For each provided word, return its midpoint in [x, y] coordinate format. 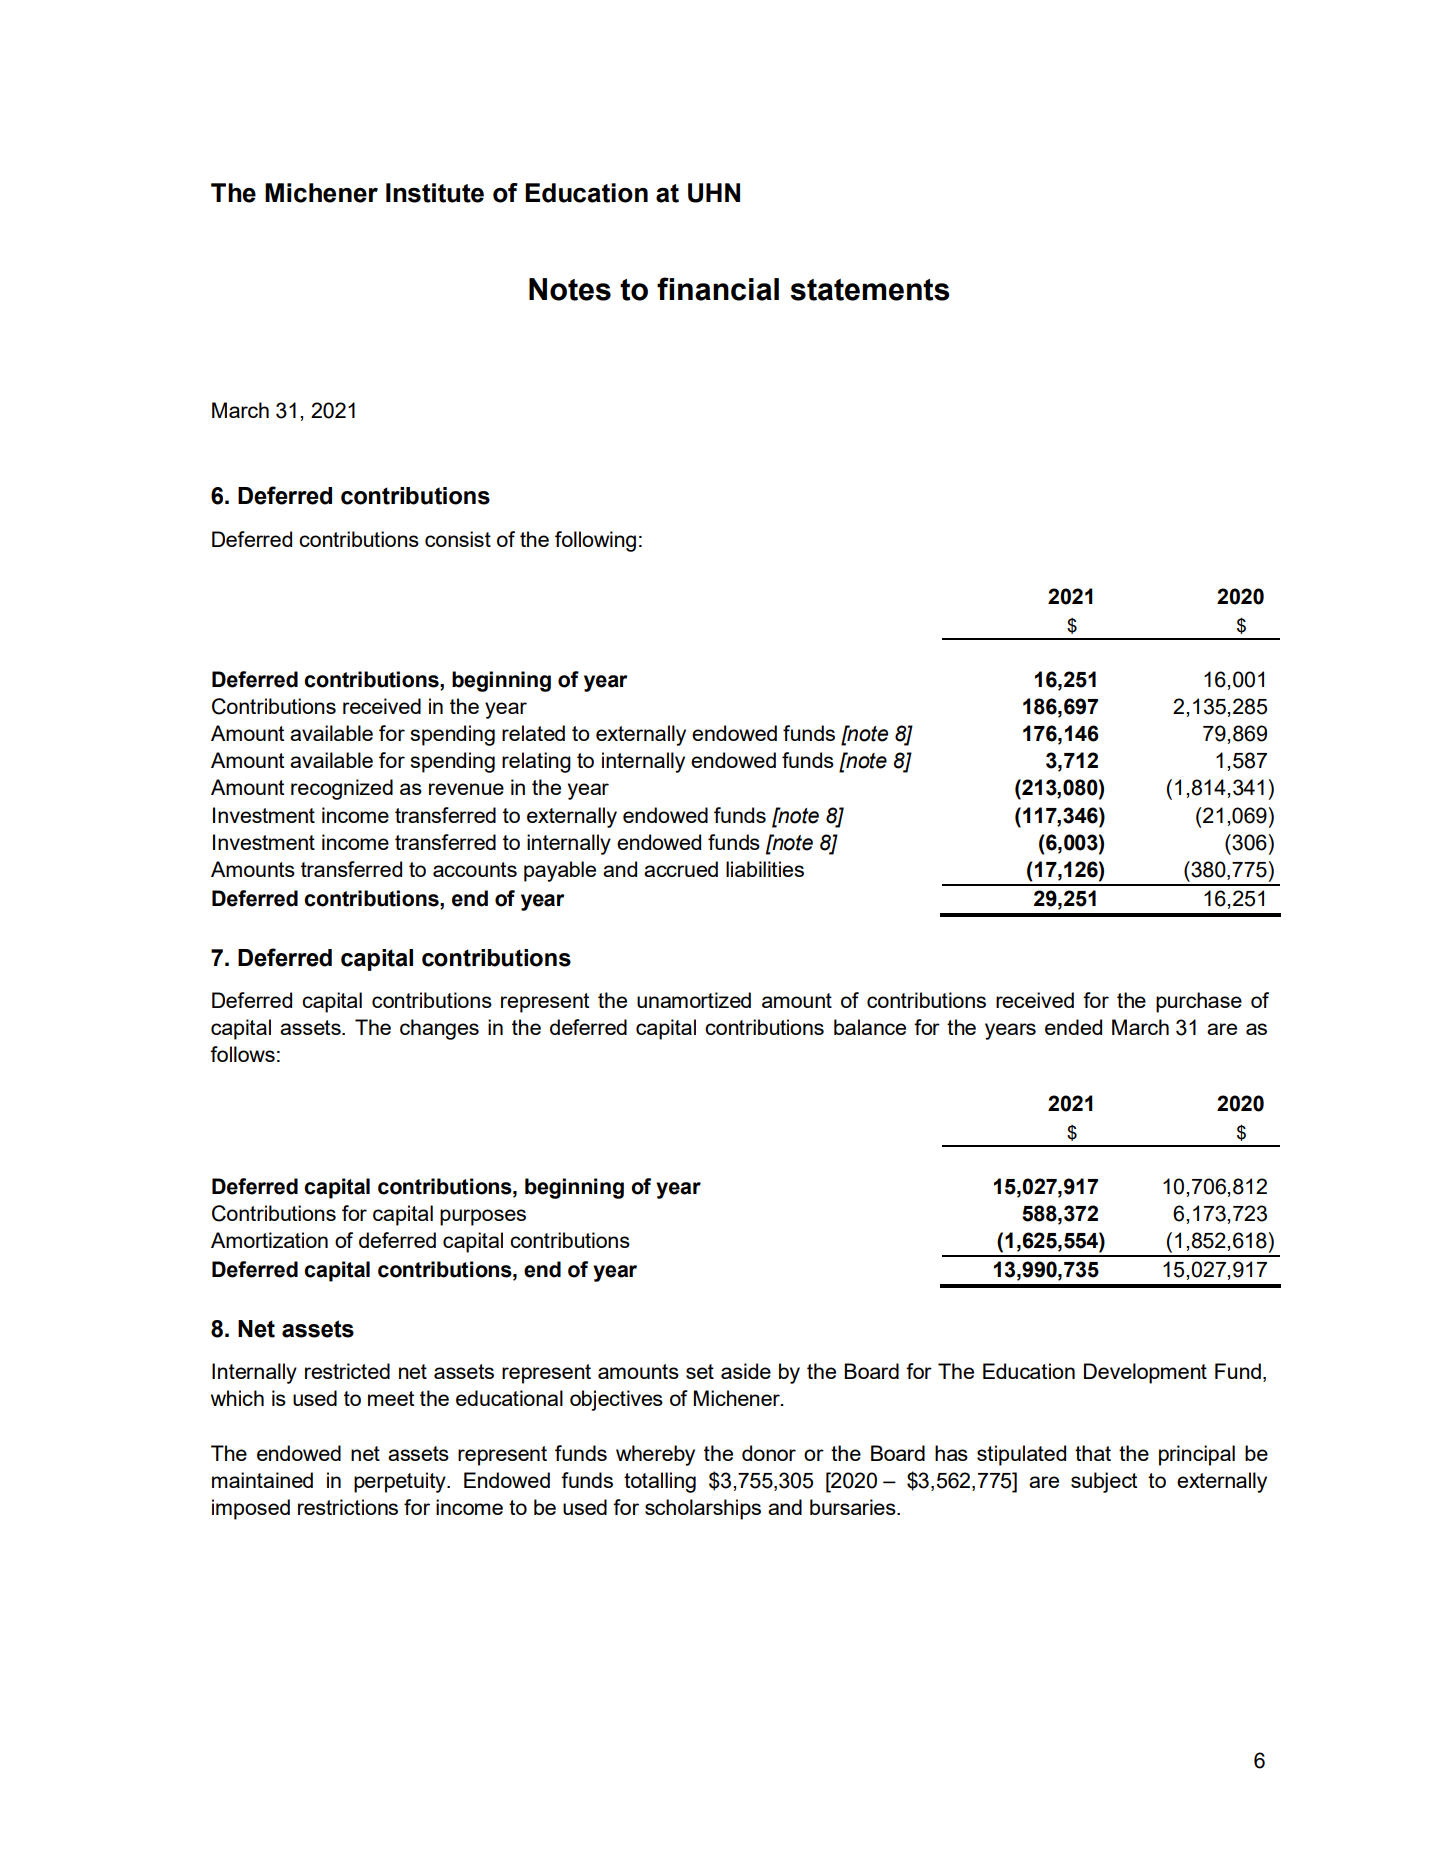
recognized [342, 789]
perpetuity [401, 1482]
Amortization [269, 1240]
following [595, 541]
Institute [435, 193]
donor [769, 1453]
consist [458, 539]
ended [1073, 1027]
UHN [714, 193]
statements [870, 290]
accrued [681, 869]
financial [718, 289]
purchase [1199, 1002]
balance [870, 1027]
